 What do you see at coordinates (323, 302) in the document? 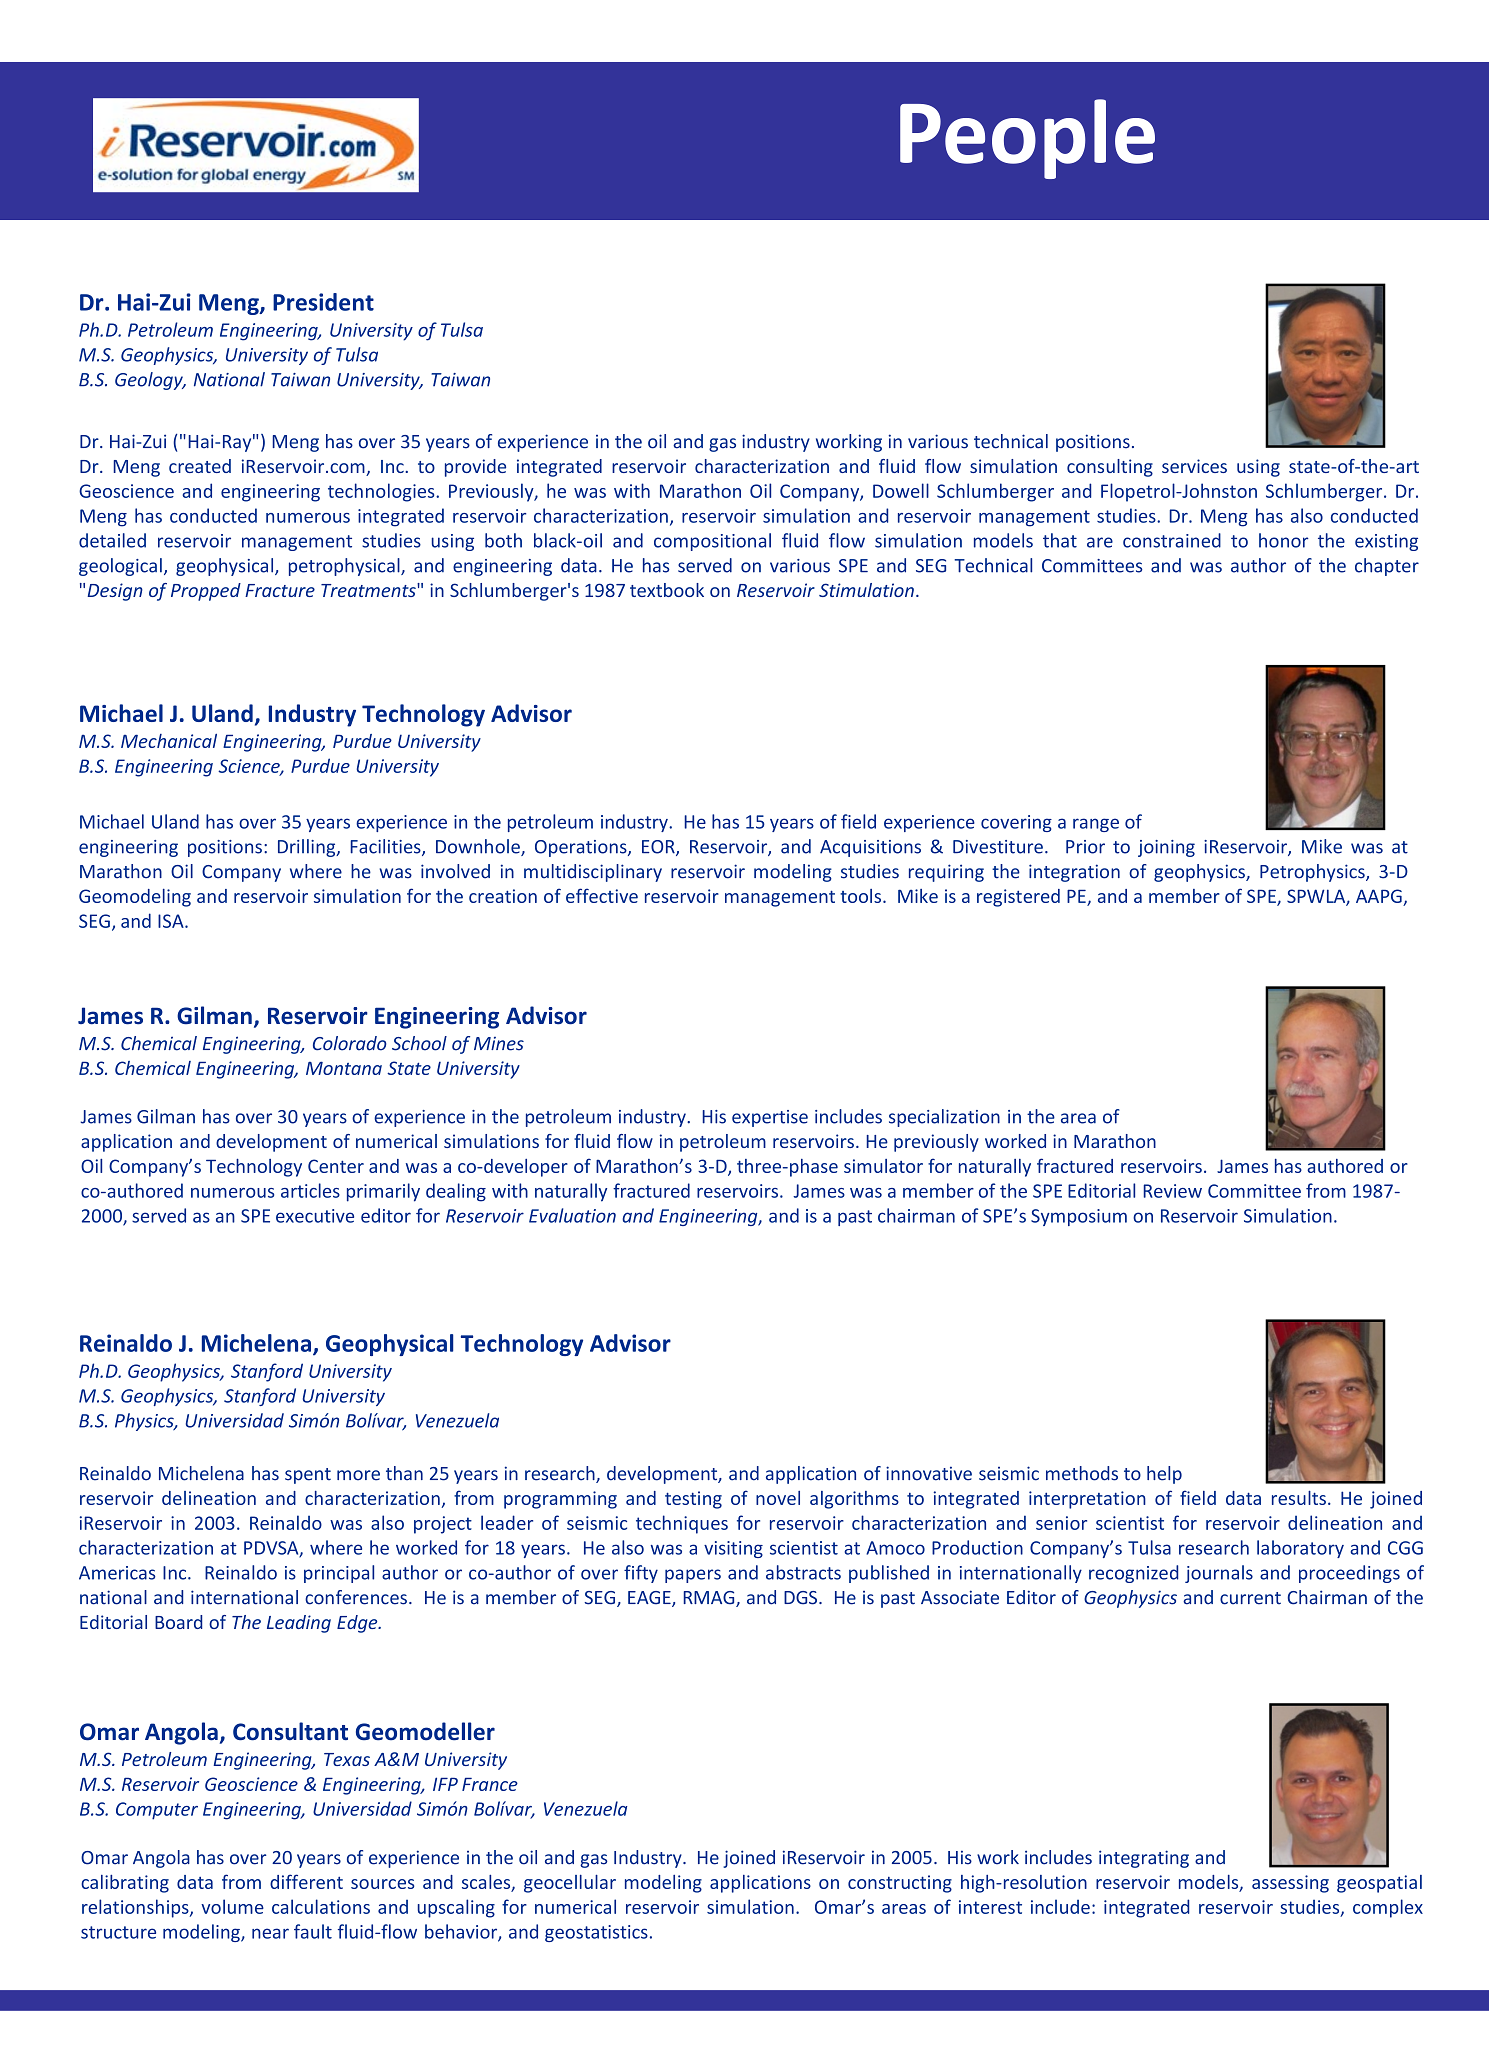
I see `President` at bounding box center [323, 302].
